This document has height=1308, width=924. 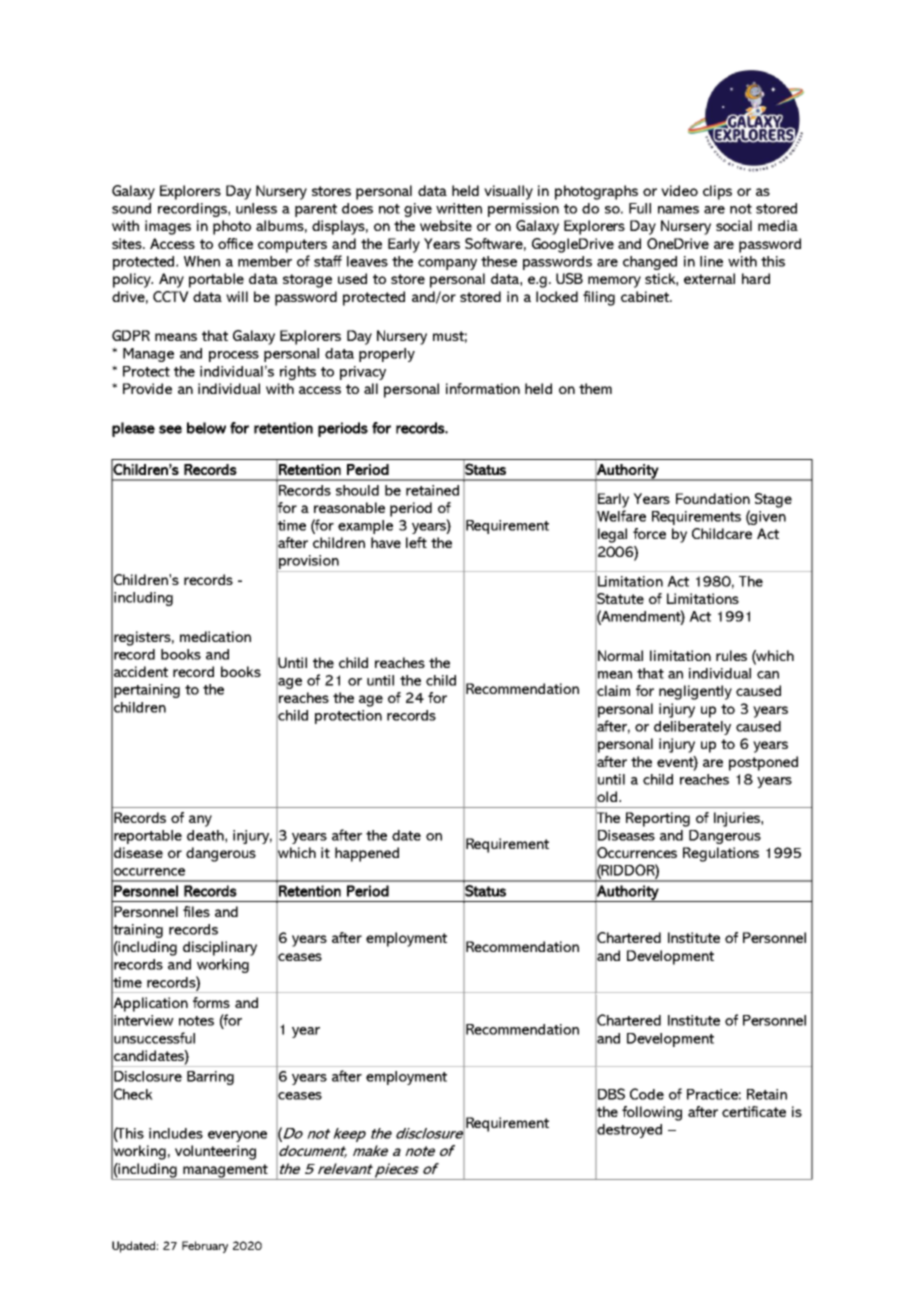 What do you see at coordinates (678, 210) in the document?
I see `names` at bounding box center [678, 210].
